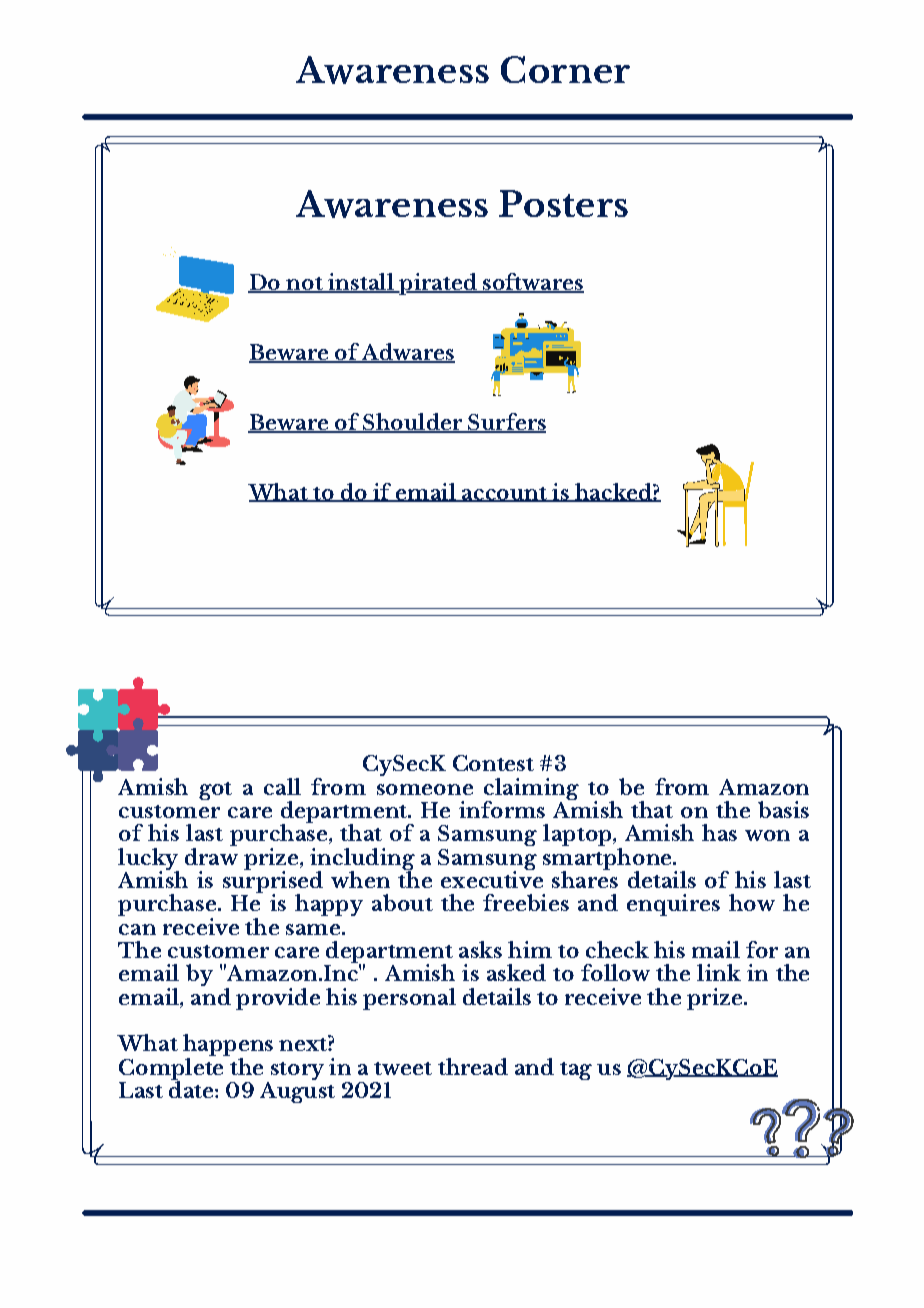 The height and width of the screenshot is (1308, 924). I want to click on happens, so click(228, 1046).
